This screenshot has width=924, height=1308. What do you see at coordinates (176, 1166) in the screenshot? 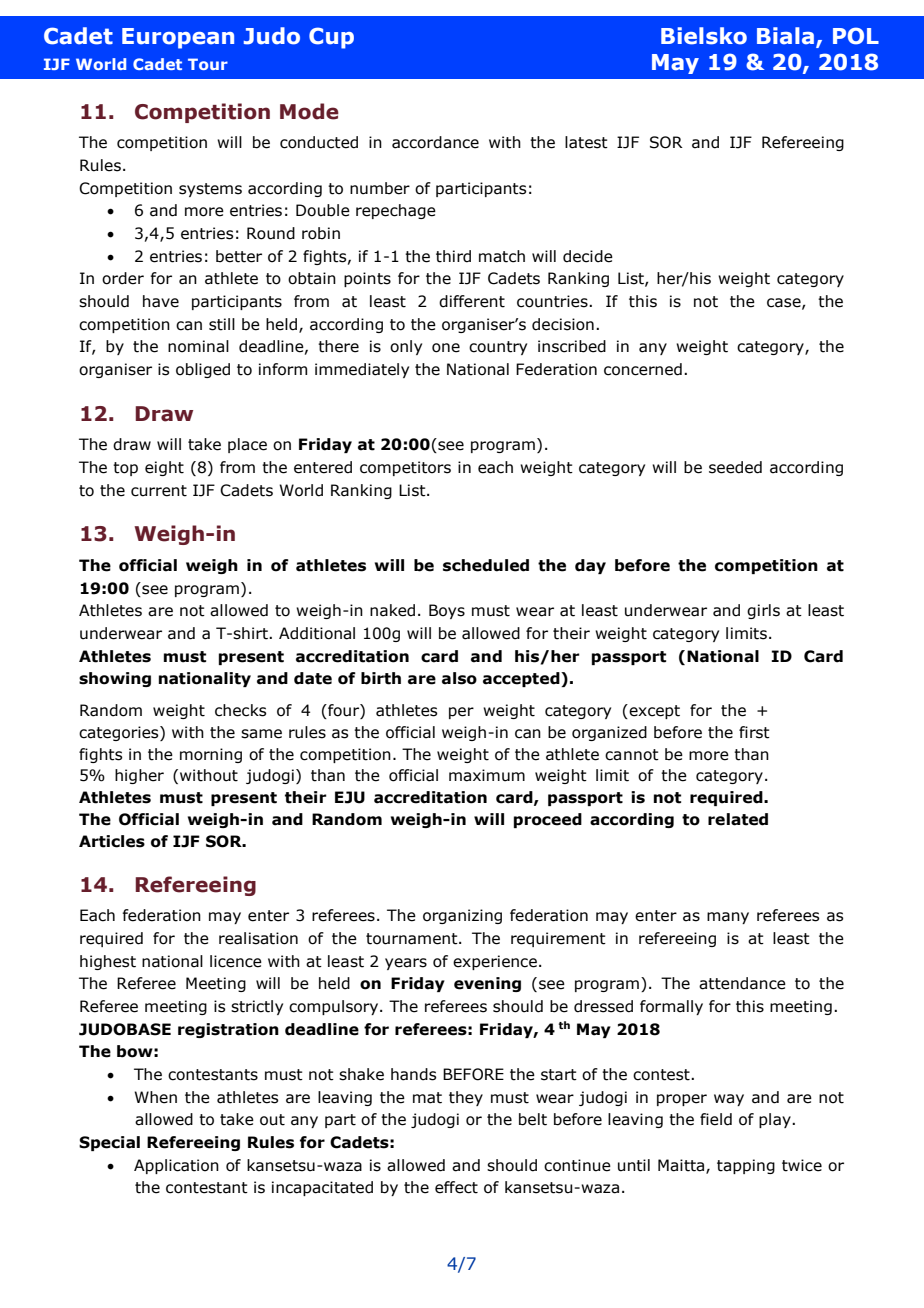
I see `Application` at bounding box center [176, 1166].
